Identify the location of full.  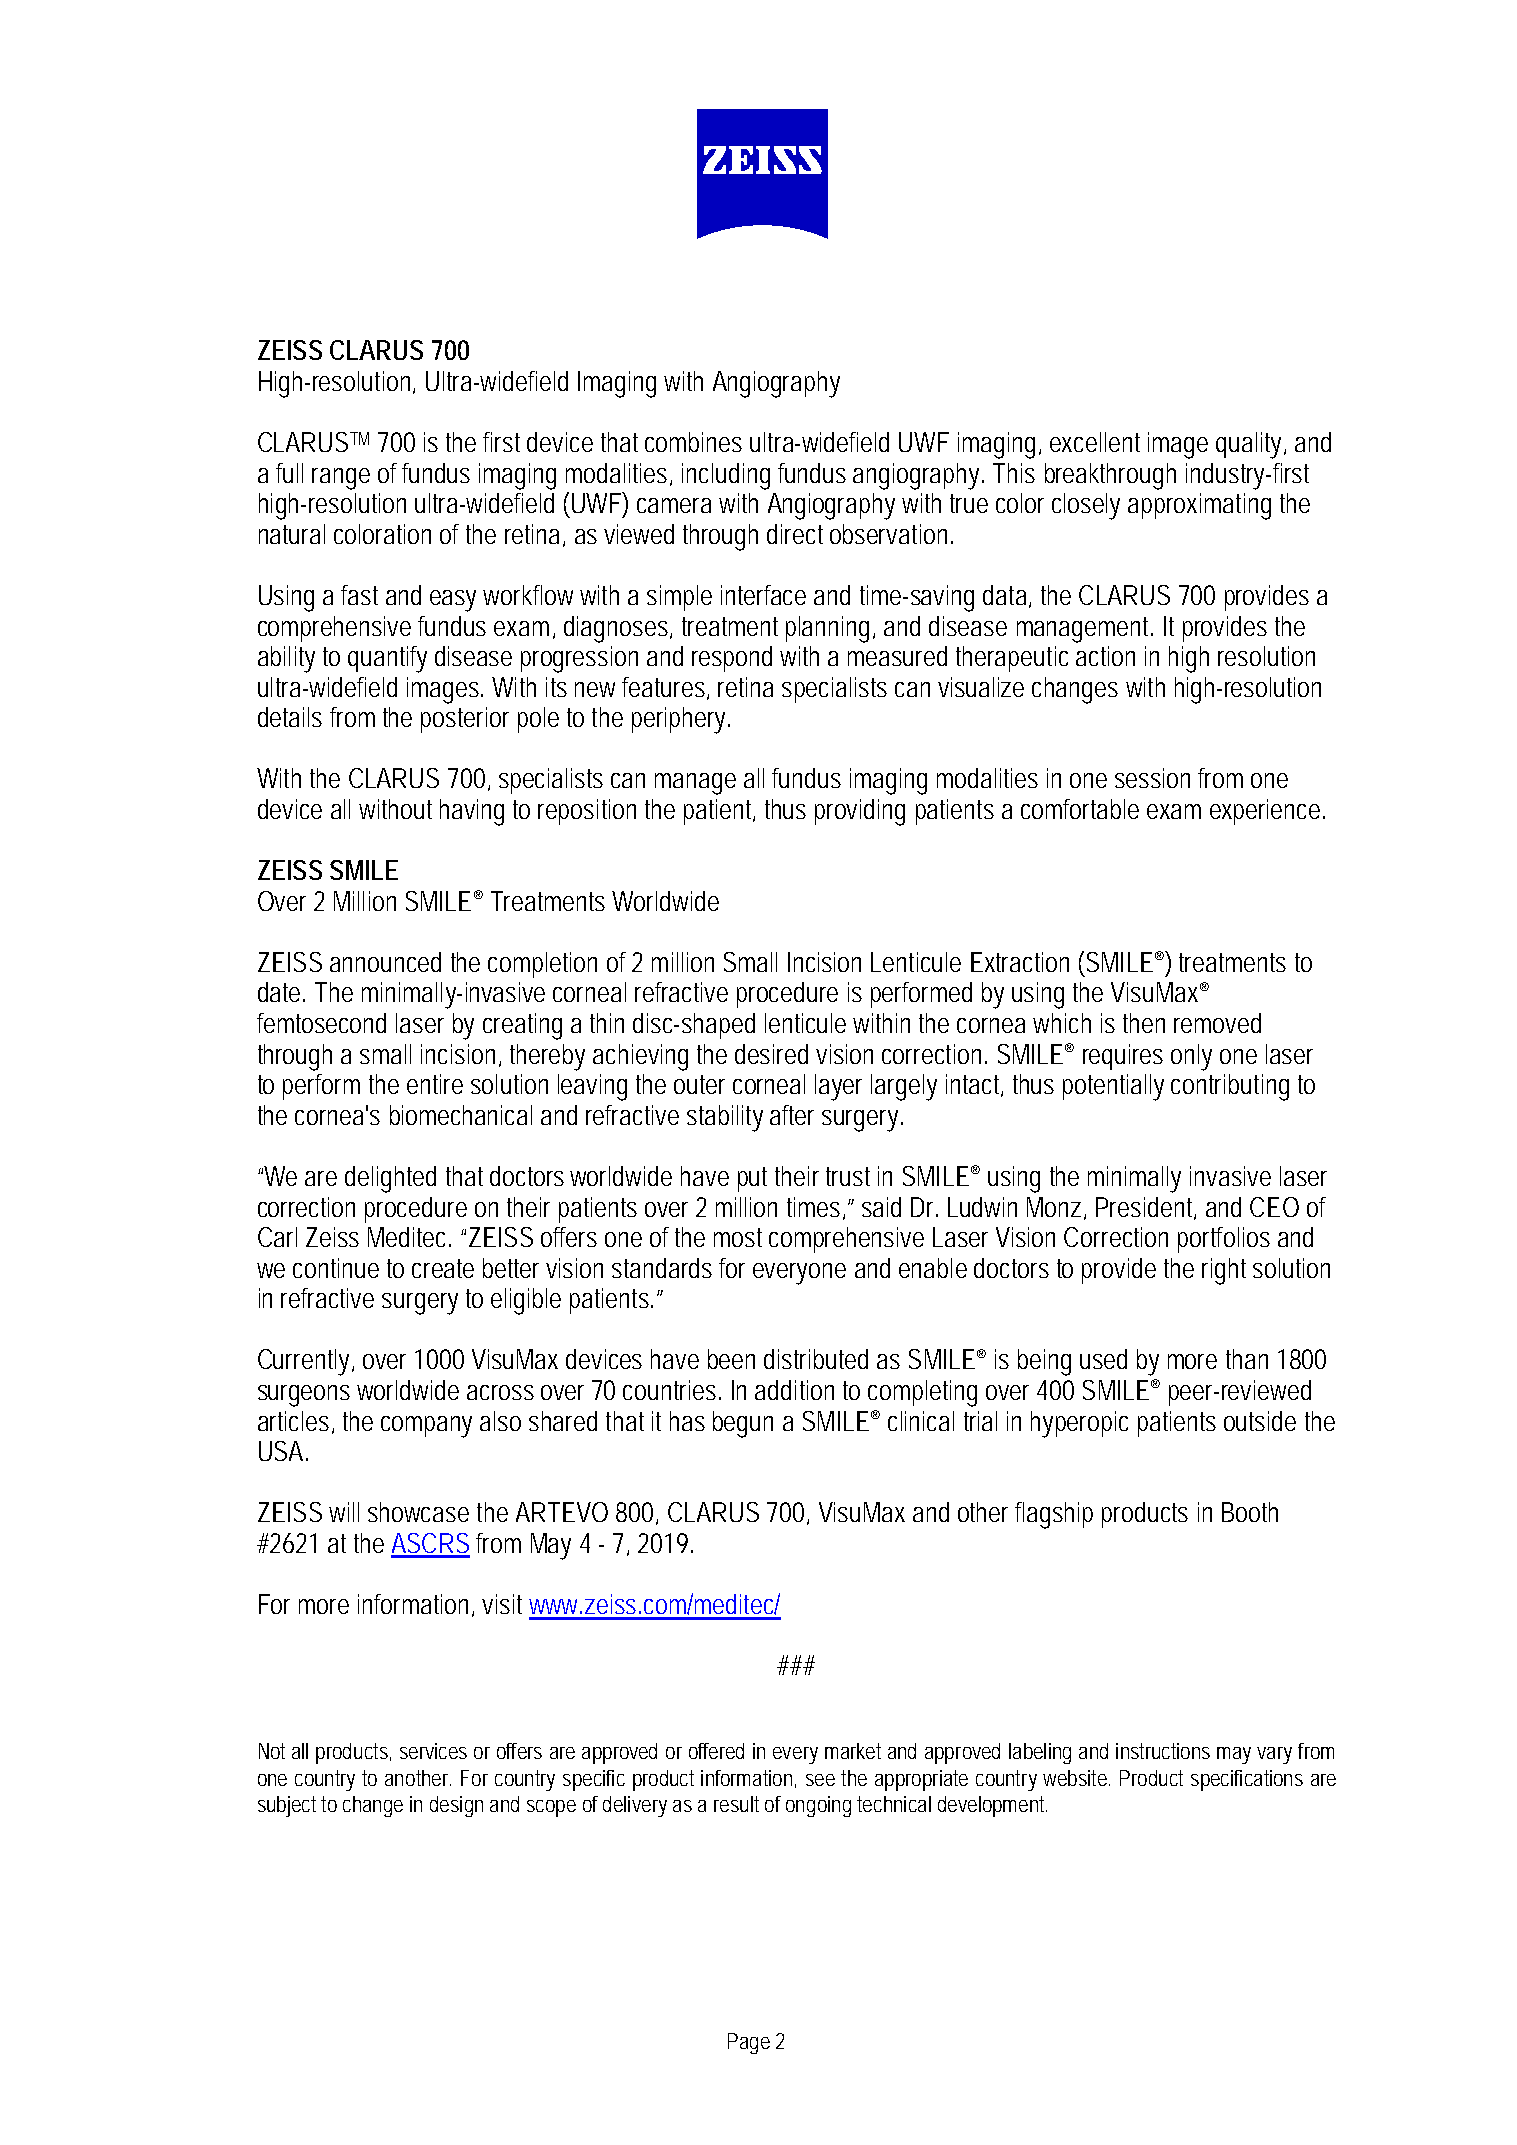
(289, 473).
